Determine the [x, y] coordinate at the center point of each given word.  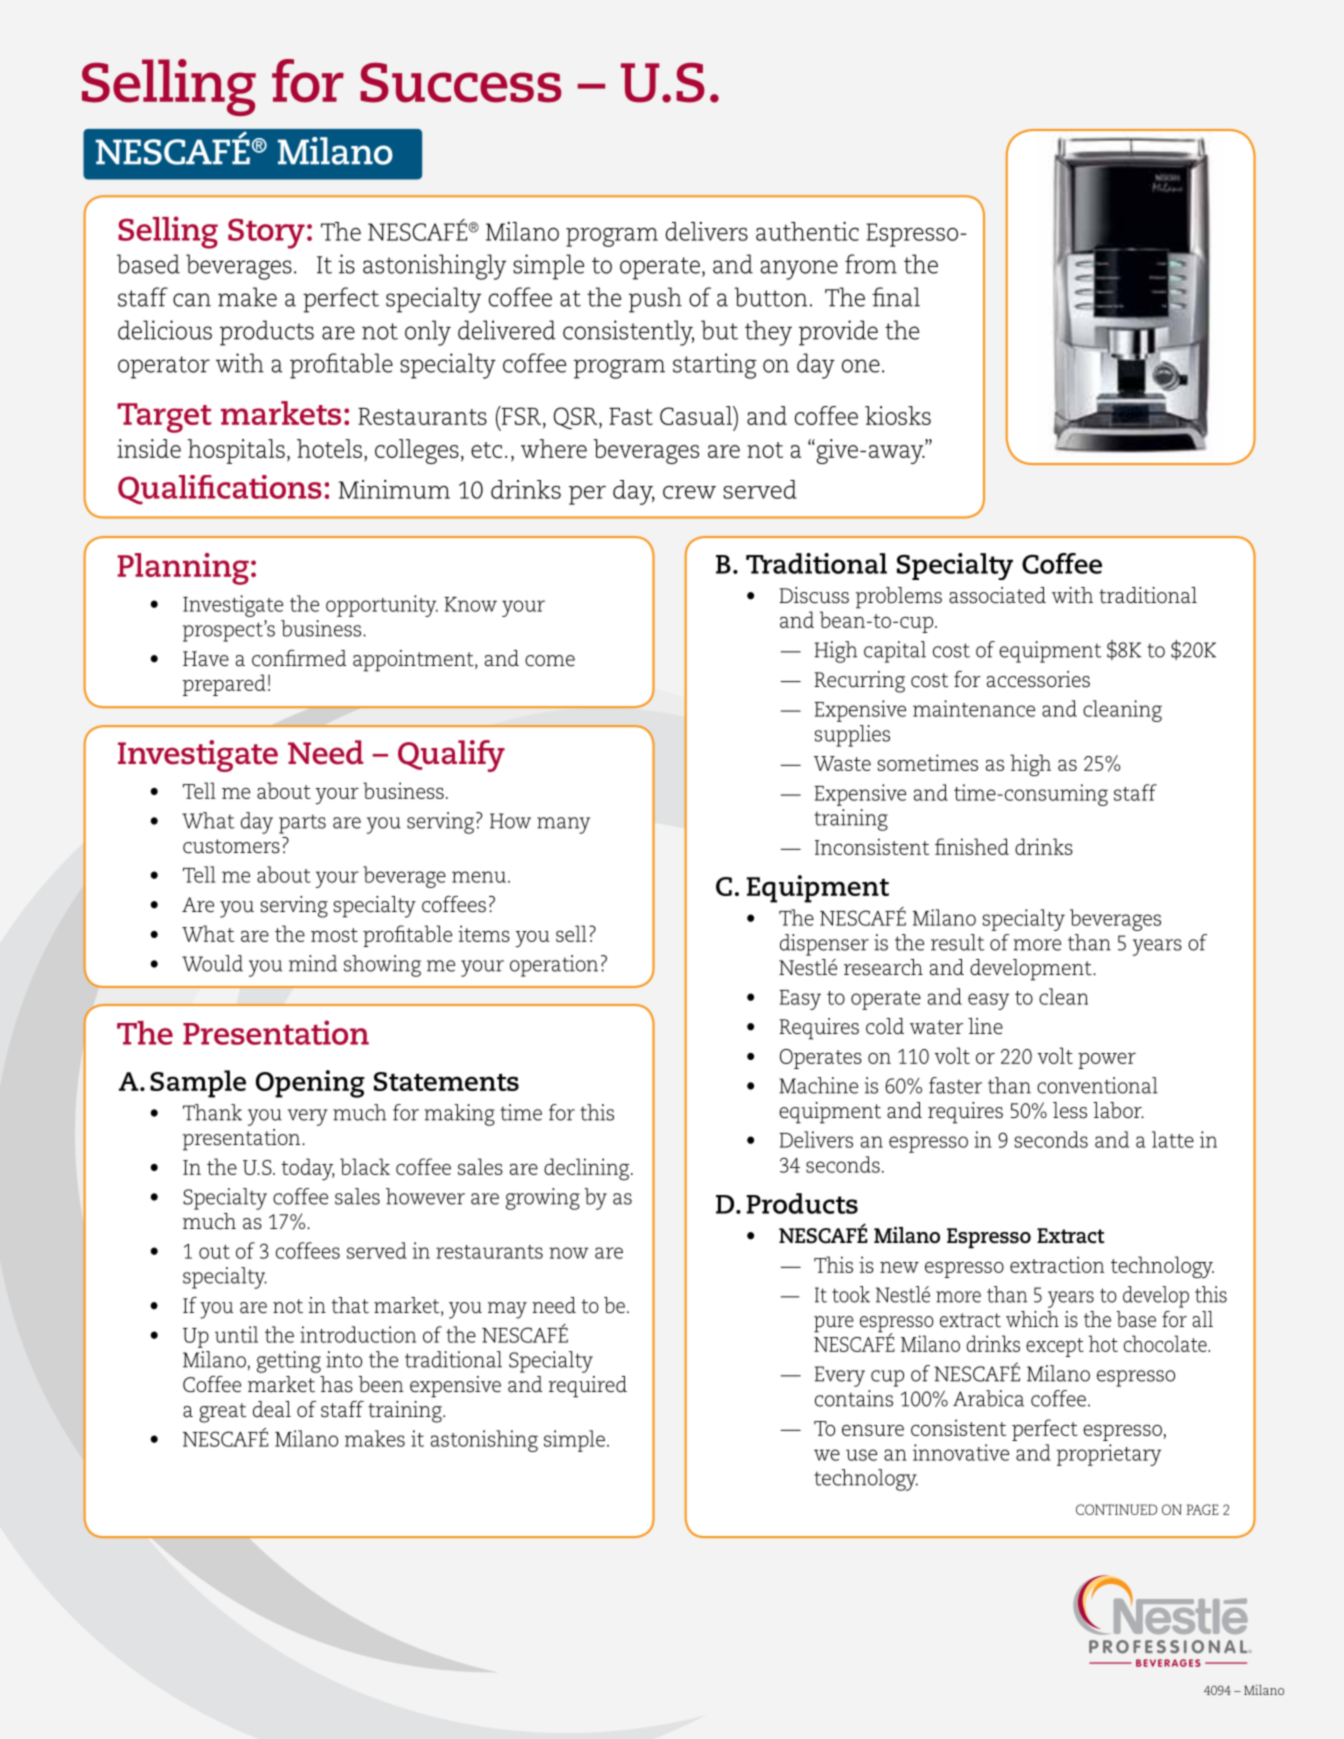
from [871, 264]
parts [302, 824]
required [588, 1387]
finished [972, 846]
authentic [807, 231]
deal [272, 1409]
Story [266, 233]
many [563, 825]
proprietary [1109, 1455]
